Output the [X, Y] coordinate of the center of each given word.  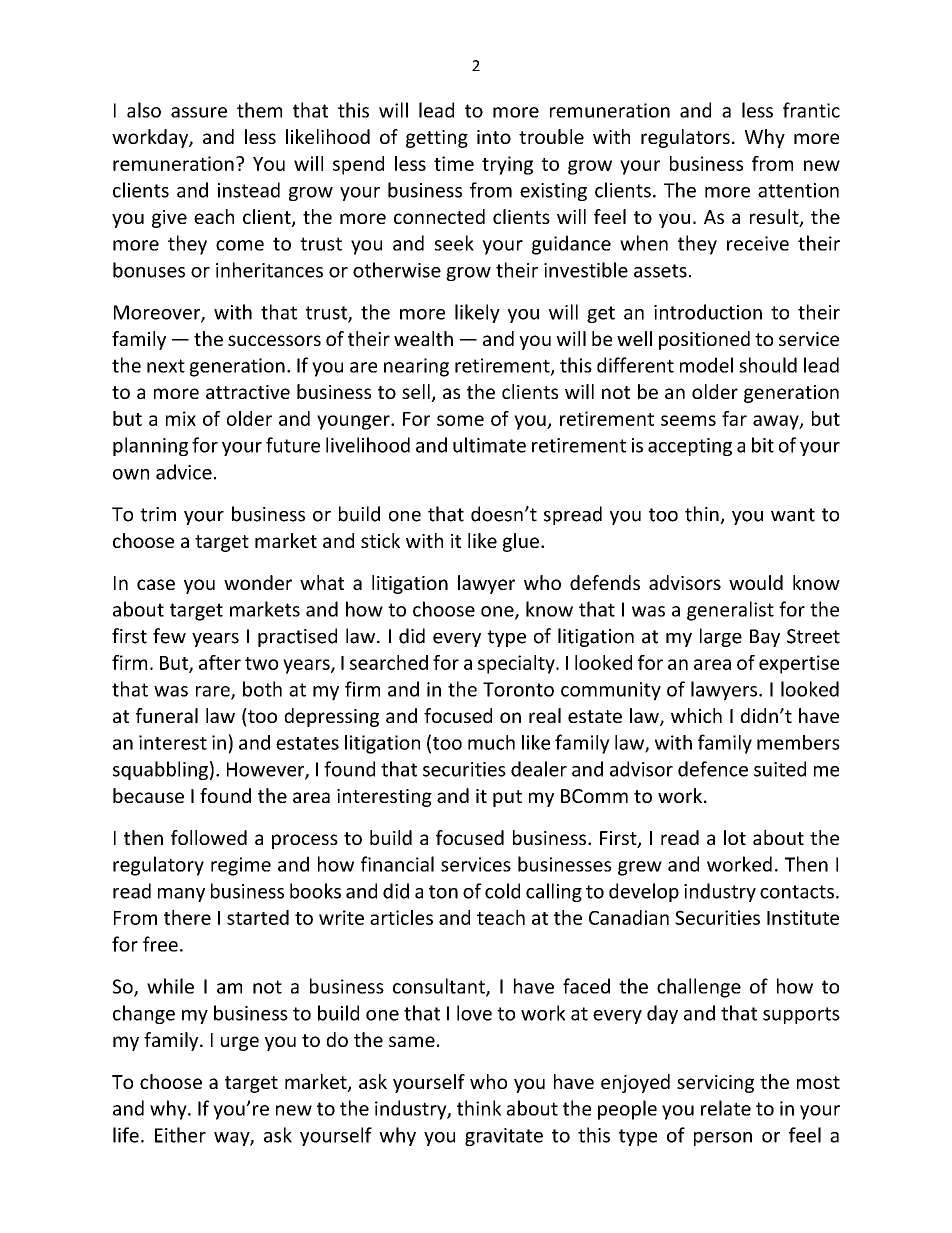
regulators [685, 138]
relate [726, 1108]
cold [502, 891]
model [706, 365]
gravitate [504, 1137]
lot [735, 837]
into [494, 137]
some [460, 420]
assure [199, 112]
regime [241, 866]
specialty [517, 664]
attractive [248, 392]
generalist [730, 611]
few [169, 636]
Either [180, 1135]
